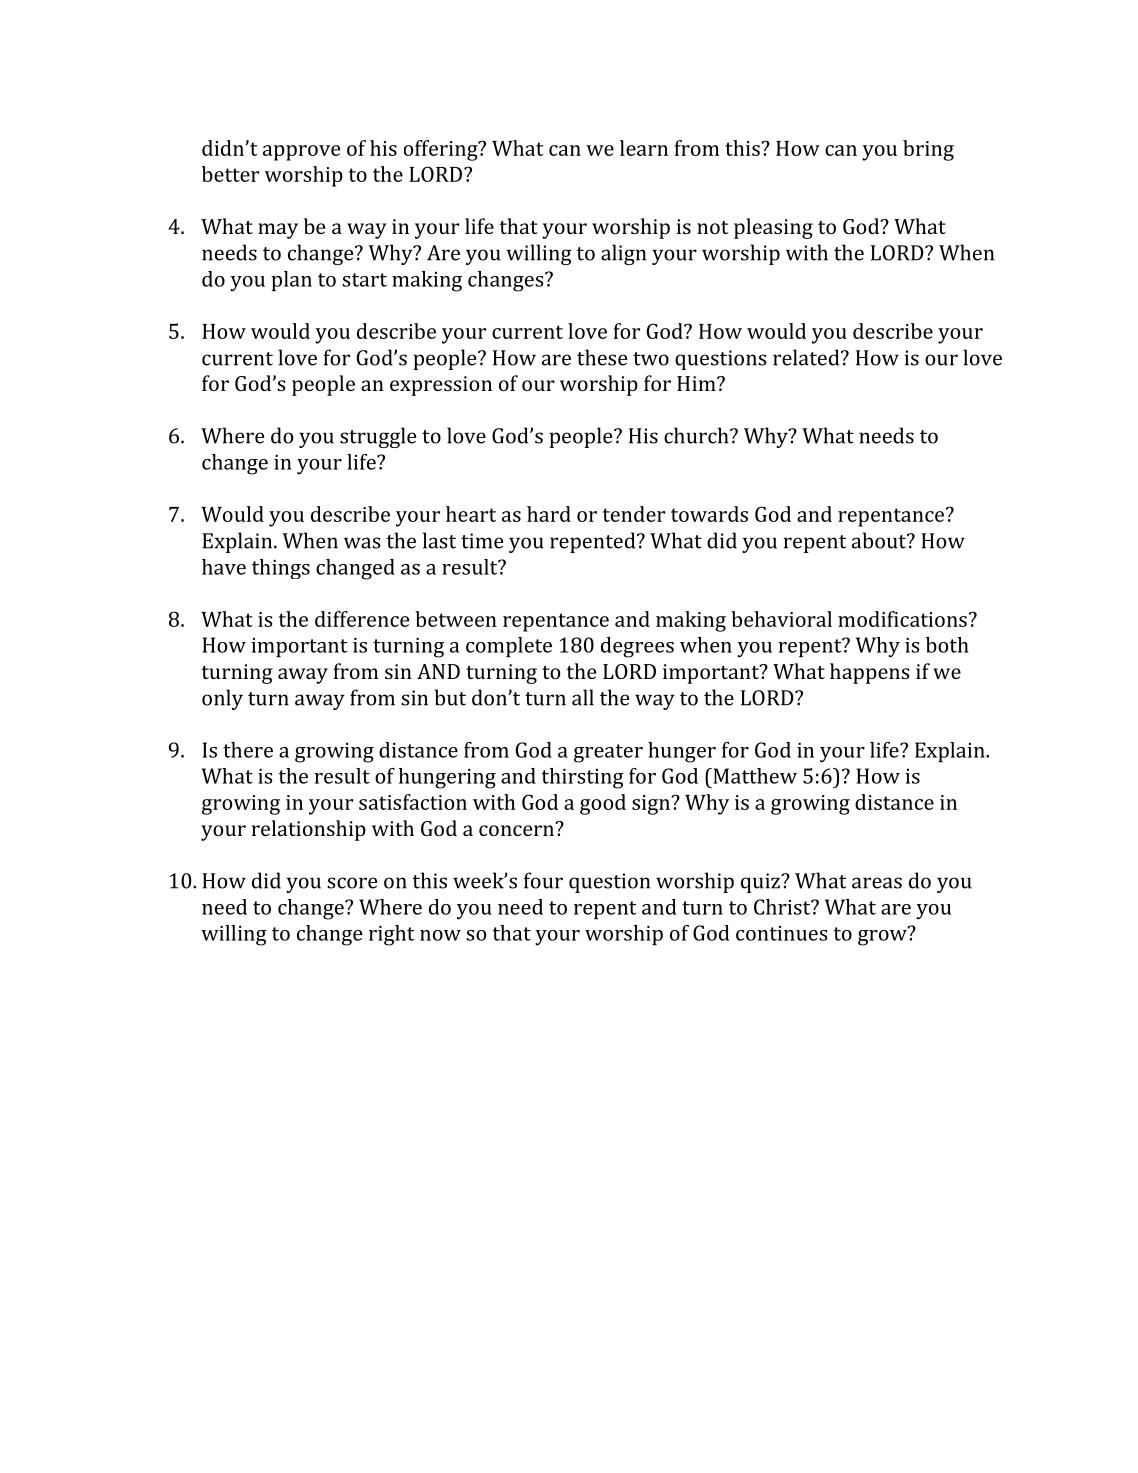 The height and width of the screenshot is (1473, 1138). What do you see at coordinates (583, 697) in the screenshot?
I see `all` at bounding box center [583, 697].
